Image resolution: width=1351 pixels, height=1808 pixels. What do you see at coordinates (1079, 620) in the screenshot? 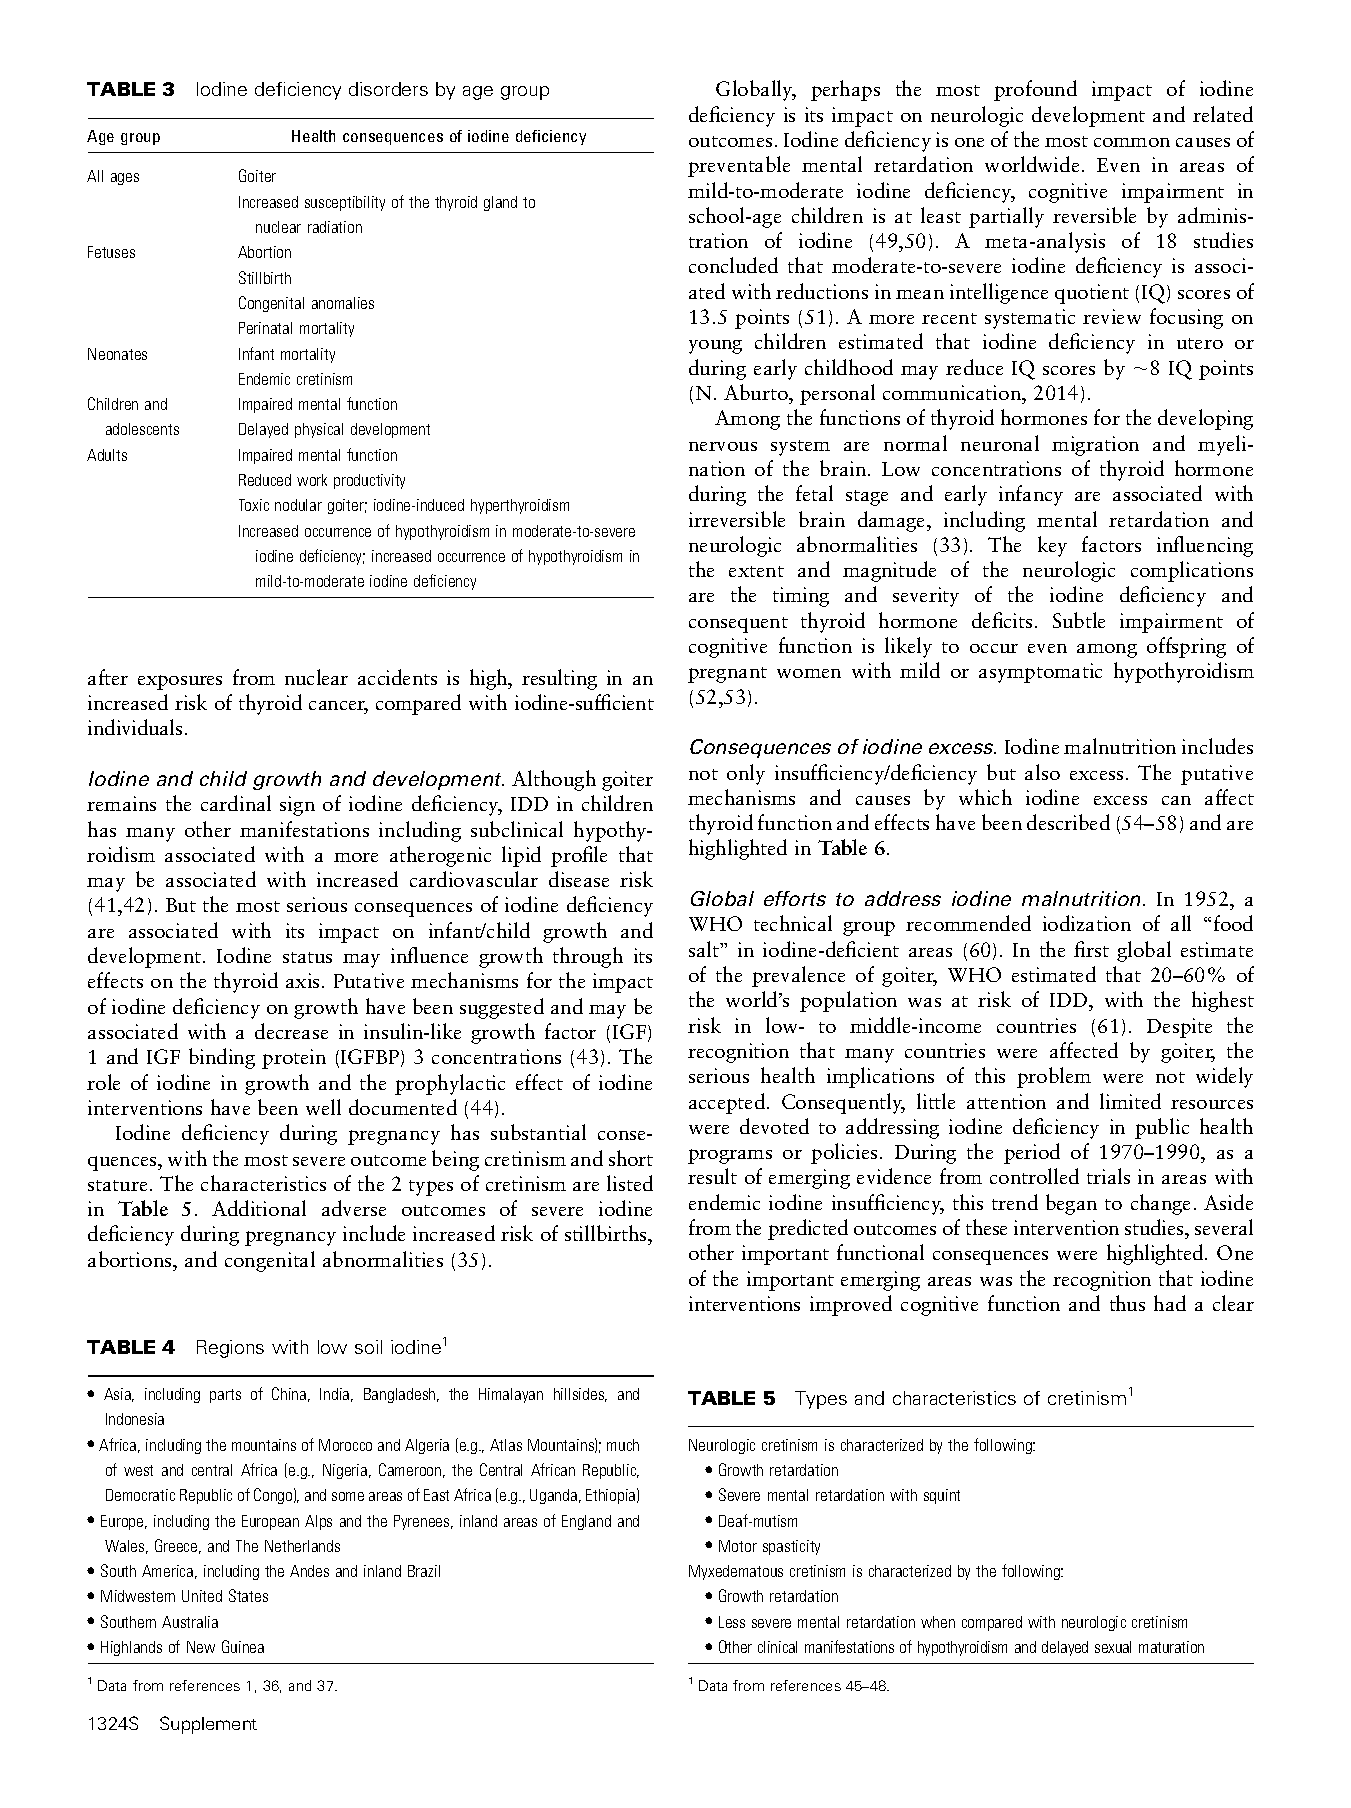
I see `Subtle` at bounding box center [1079, 620].
